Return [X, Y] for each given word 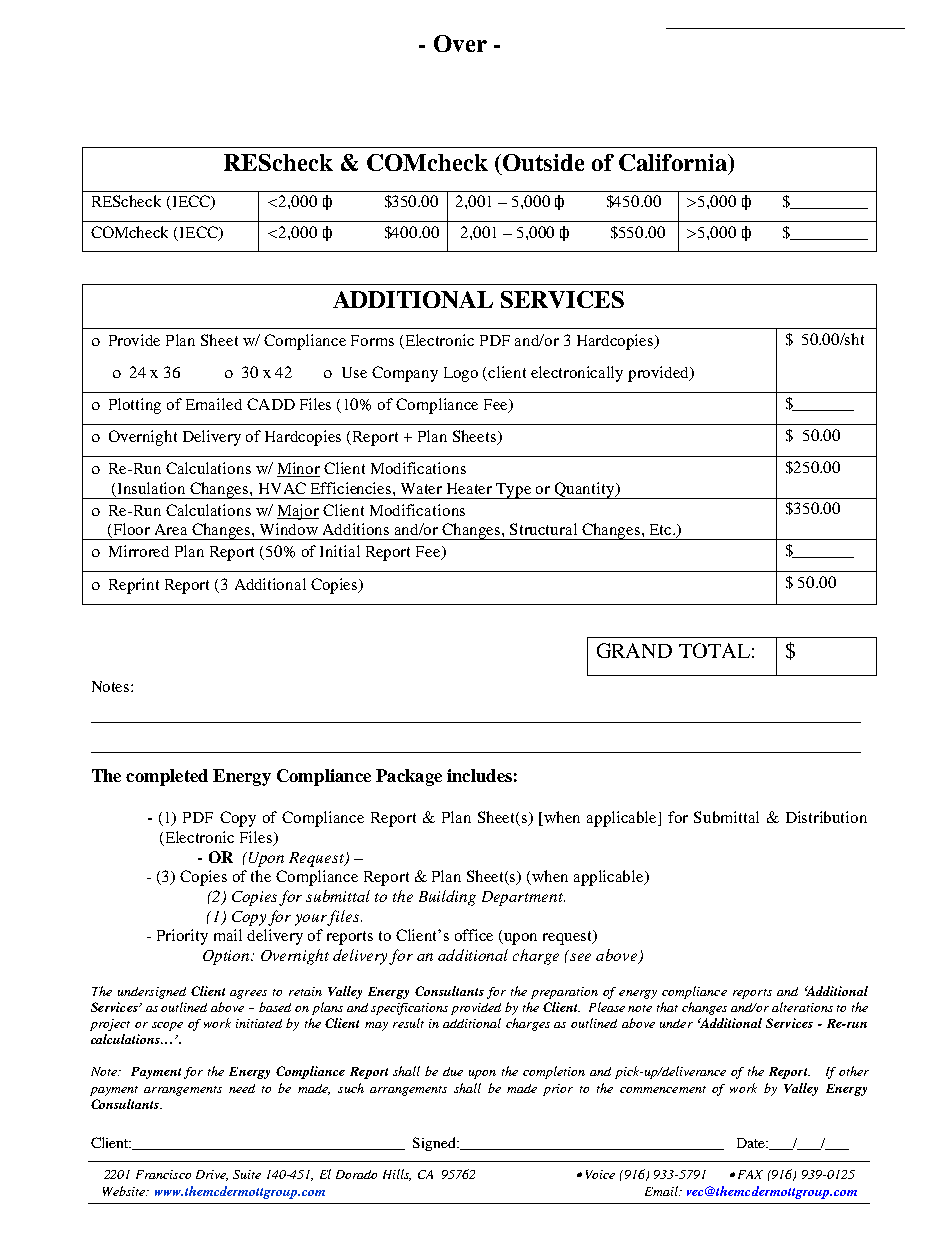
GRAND [634, 650]
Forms [372, 340]
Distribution [826, 817]
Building [447, 898]
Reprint [134, 586]
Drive [212, 1175]
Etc [662, 529]
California [674, 162]
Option [227, 957]
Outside [542, 162]
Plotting [135, 406]
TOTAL [714, 650]
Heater [469, 488]
